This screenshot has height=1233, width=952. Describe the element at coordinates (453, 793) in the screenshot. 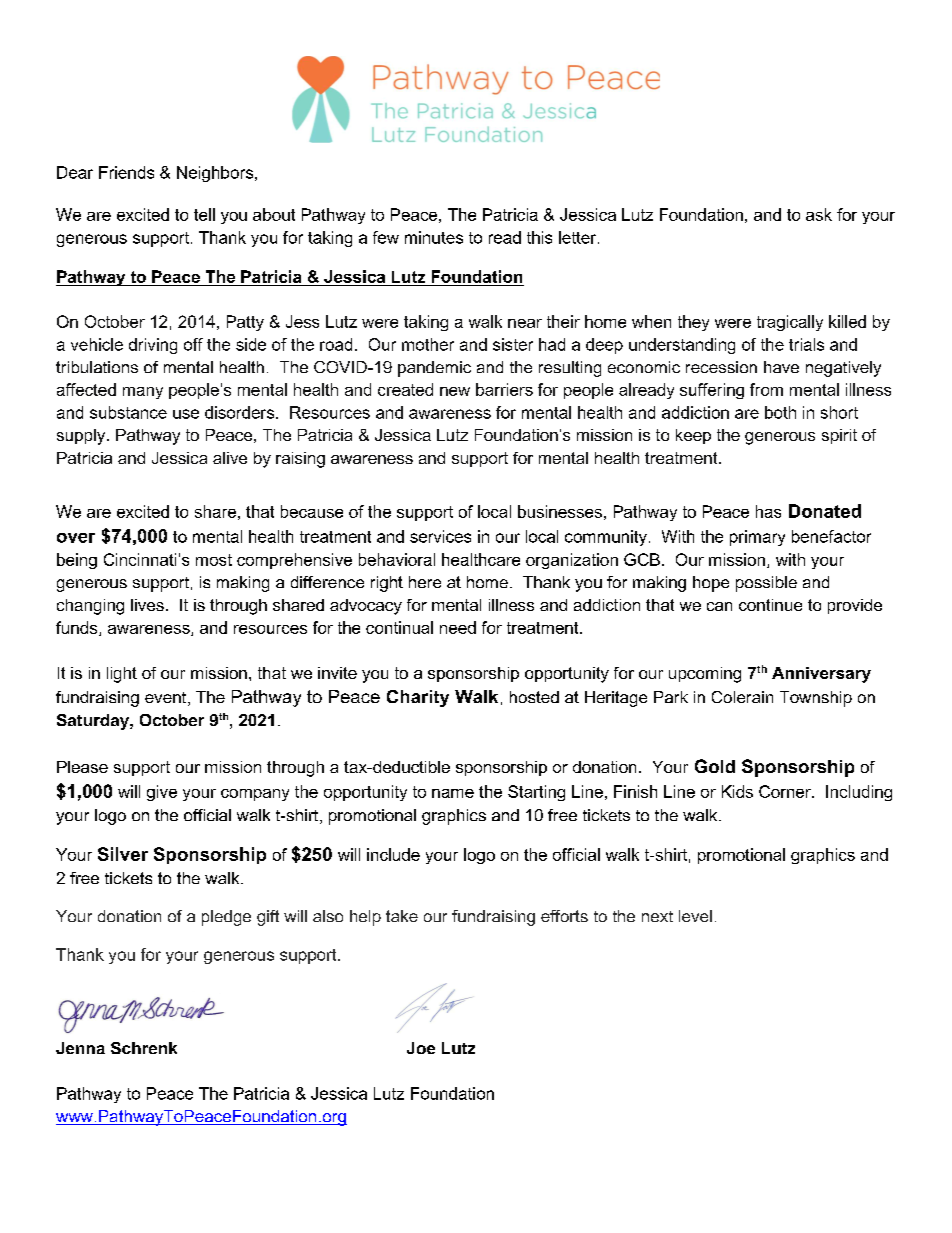

I see `name` at that location.
